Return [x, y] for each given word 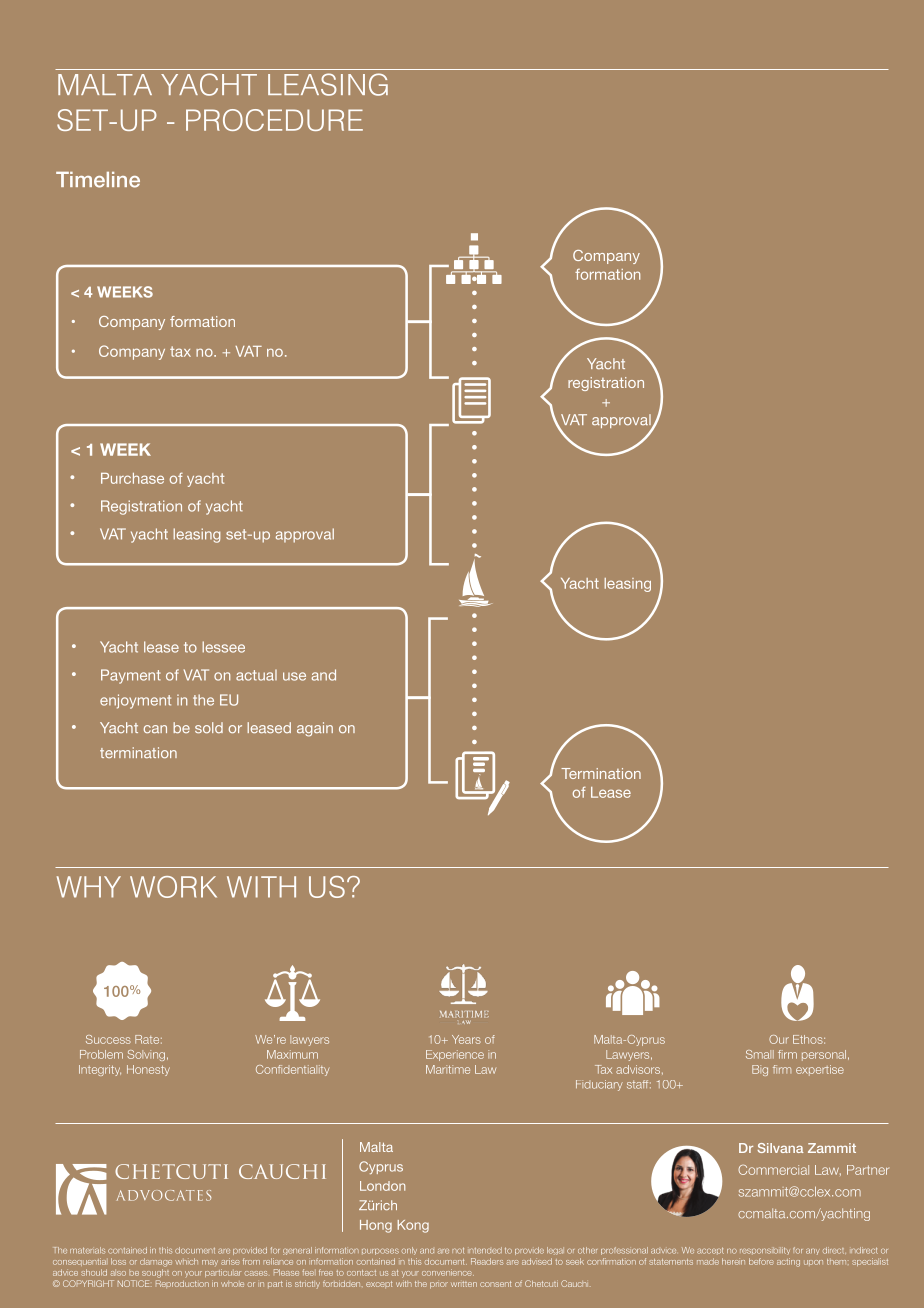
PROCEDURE [274, 120]
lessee [223, 647]
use [294, 676]
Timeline [98, 180]
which [186, 1261]
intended [485, 1250]
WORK [173, 887]
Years [466, 1039]
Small [760, 1054]
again [315, 729]
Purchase [132, 478]
